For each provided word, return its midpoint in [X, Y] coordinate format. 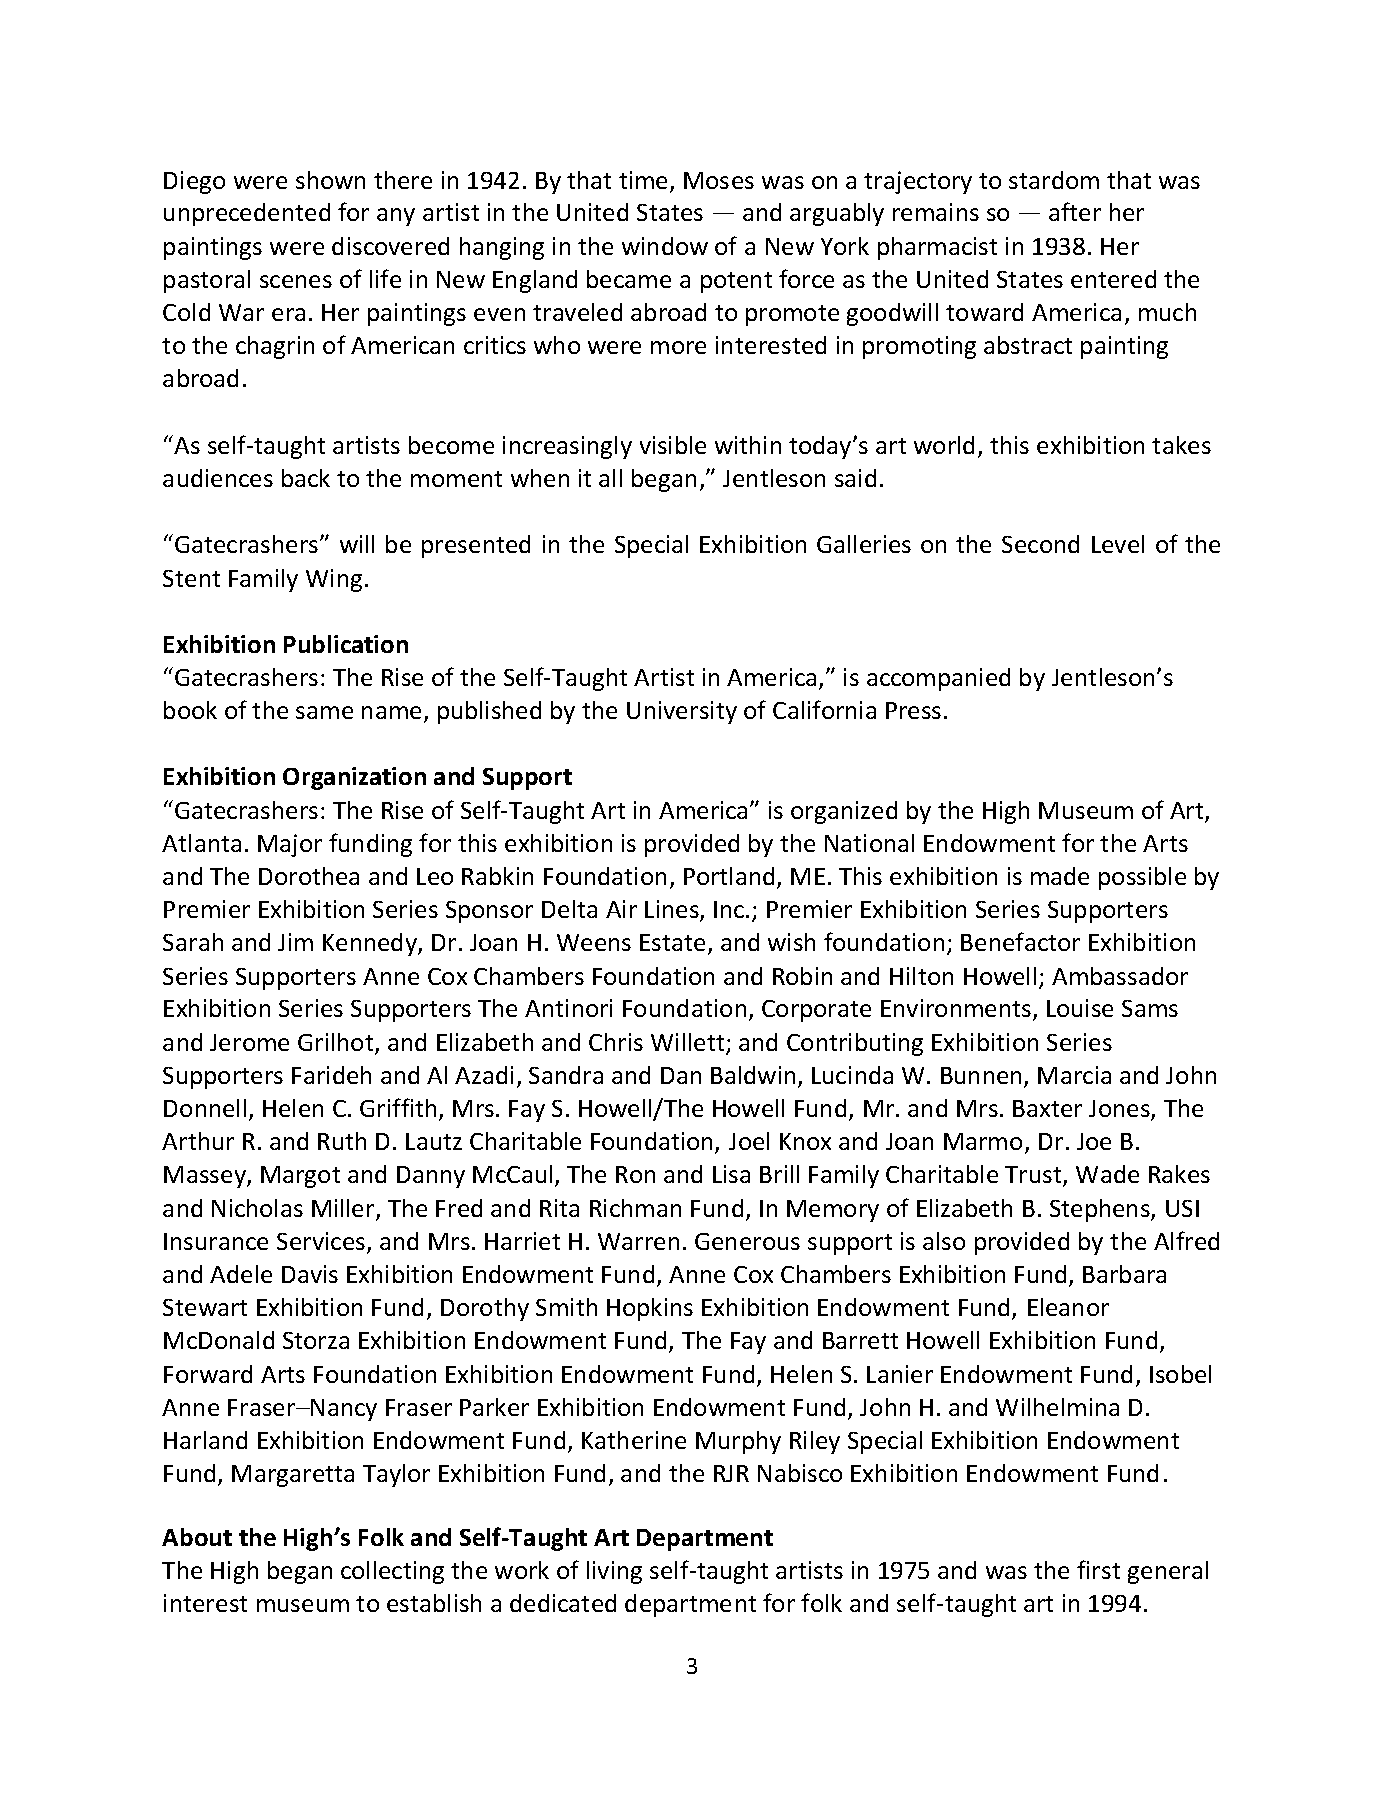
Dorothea [309, 876]
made [1060, 876]
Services [322, 1242]
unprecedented [247, 214]
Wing [334, 580]
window [665, 246]
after [1075, 211]
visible [673, 445]
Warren [638, 1241]
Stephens [1101, 1210]
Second [1040, 544]
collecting [392, 1572]
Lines [673, 911]
